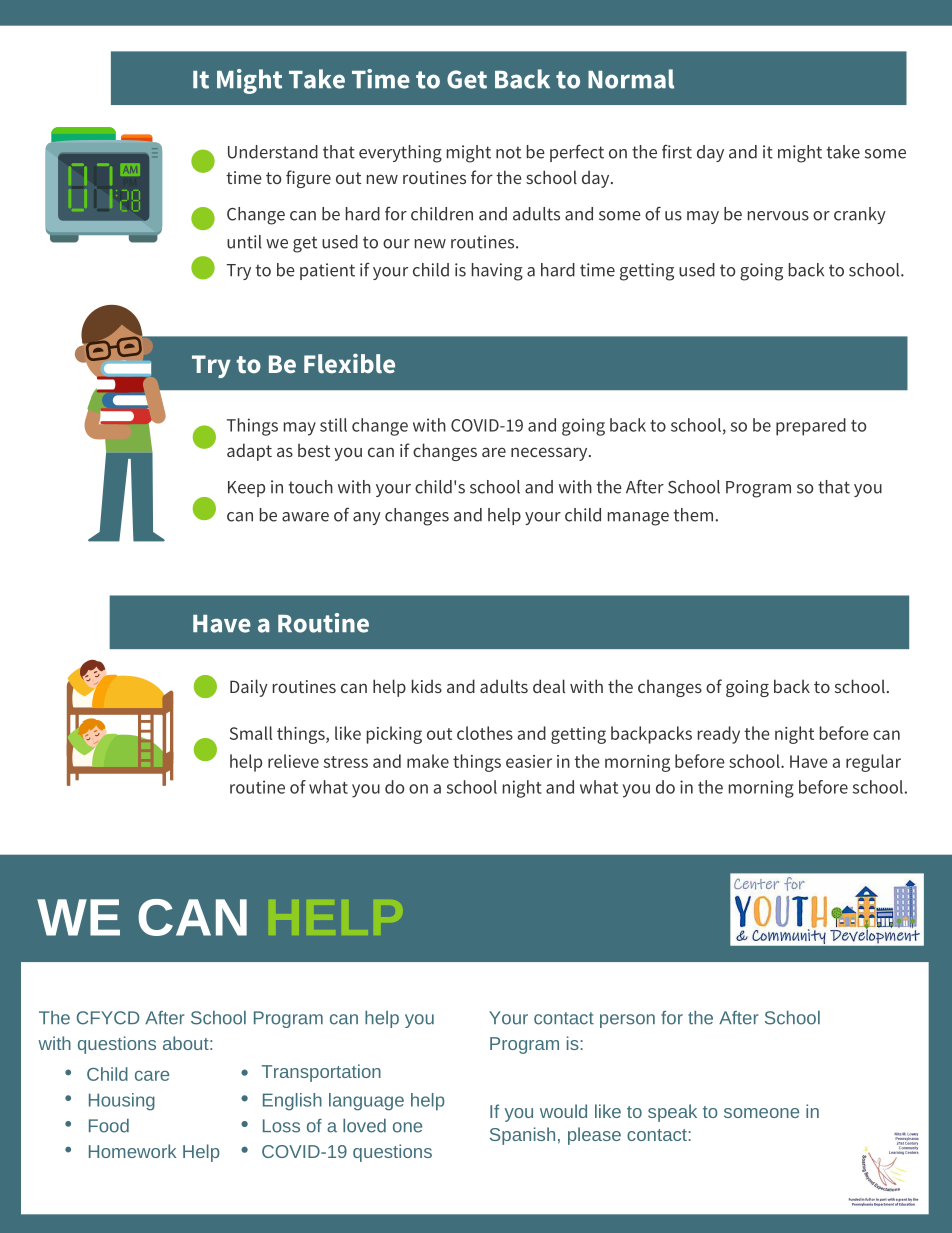 Image resolution: width=952 pixels, height=1233 pixels. I want to click on them, so click(693, 515).
